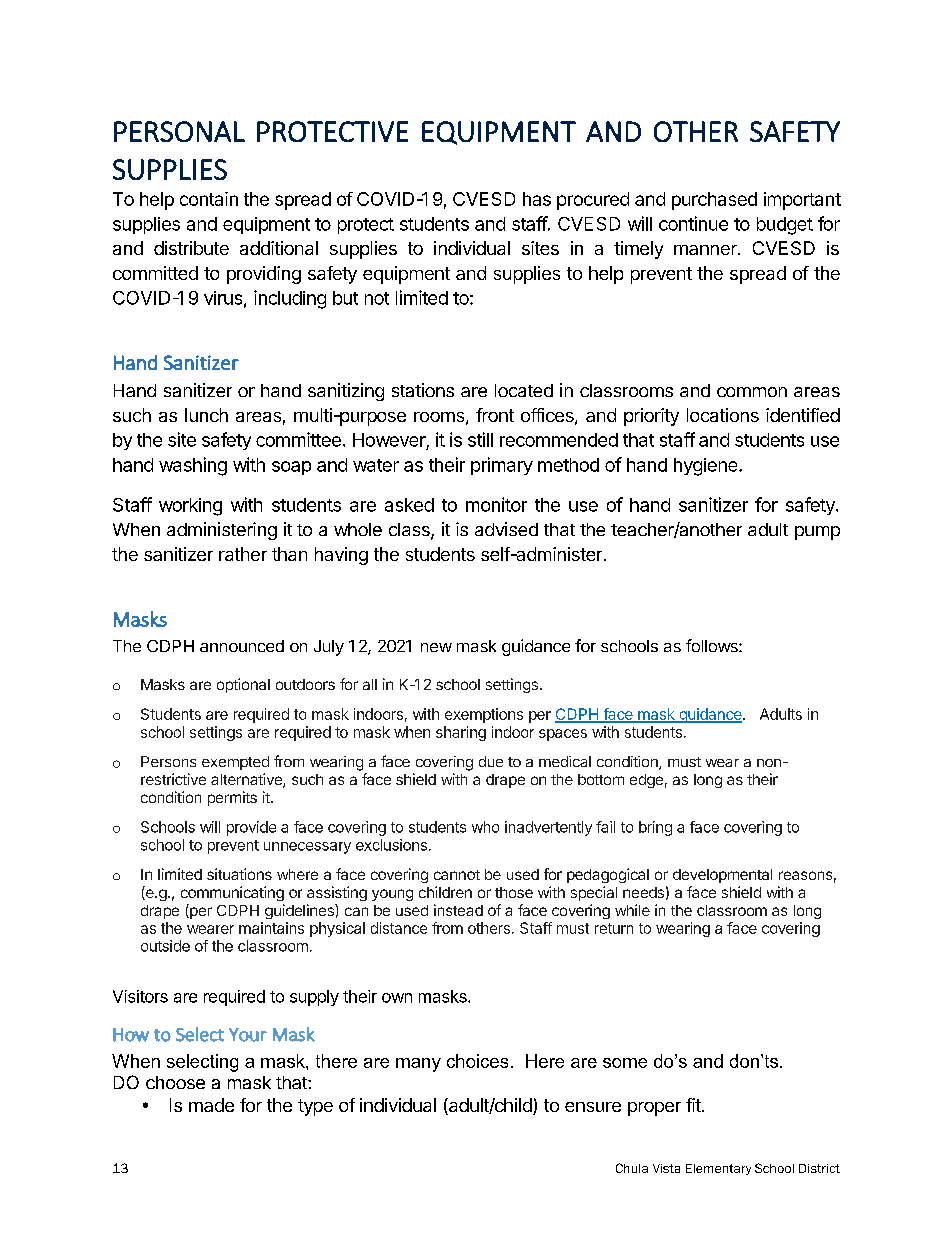  Describe the element at coordinates (436, 647) in the screenshot. I see `new` at that location.
